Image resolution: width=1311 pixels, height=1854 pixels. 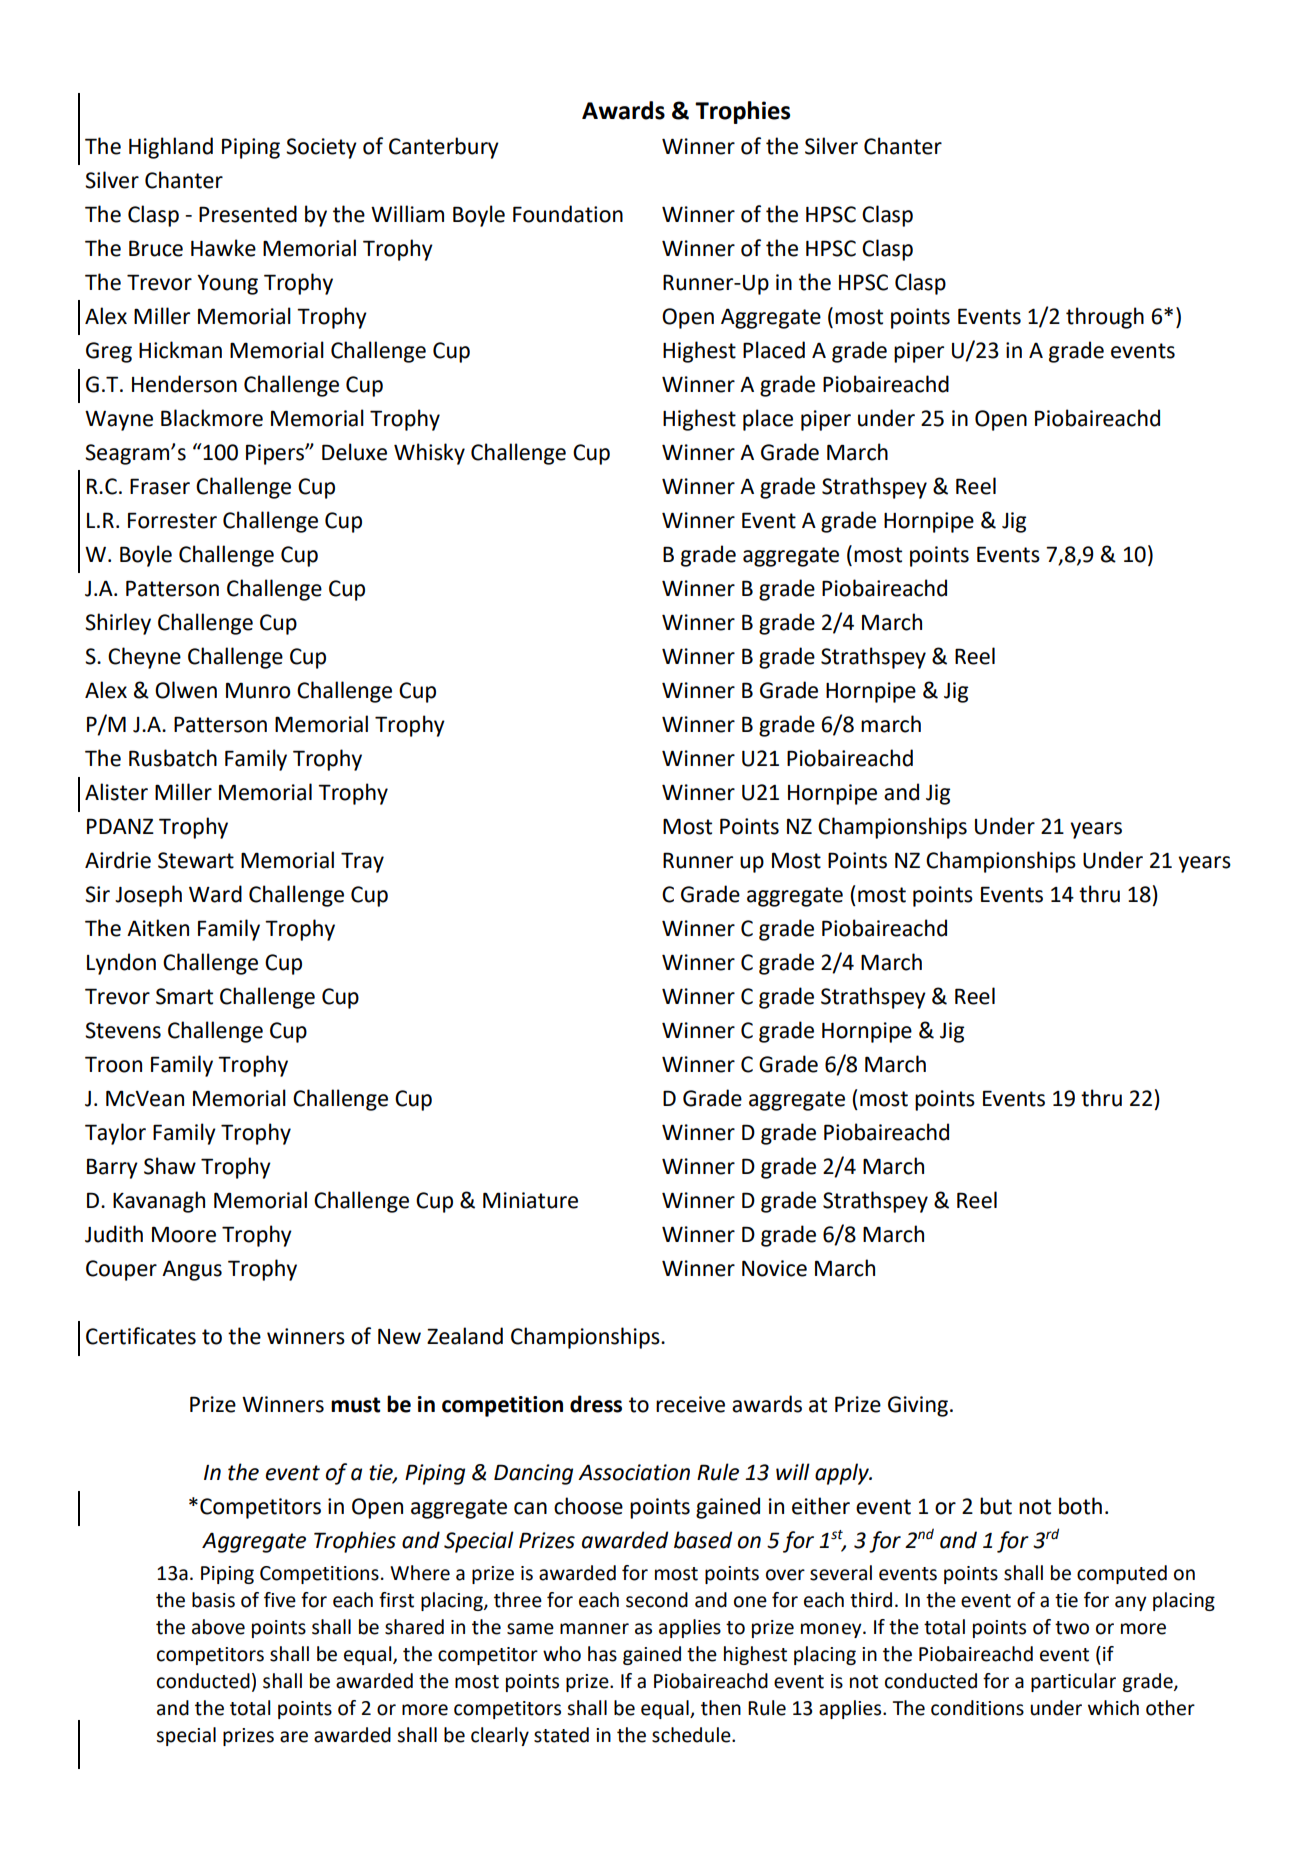 What do you see at coordinates (530, 1200) in the page?
I see `Miniature` at bounding box center [530, 1200].
